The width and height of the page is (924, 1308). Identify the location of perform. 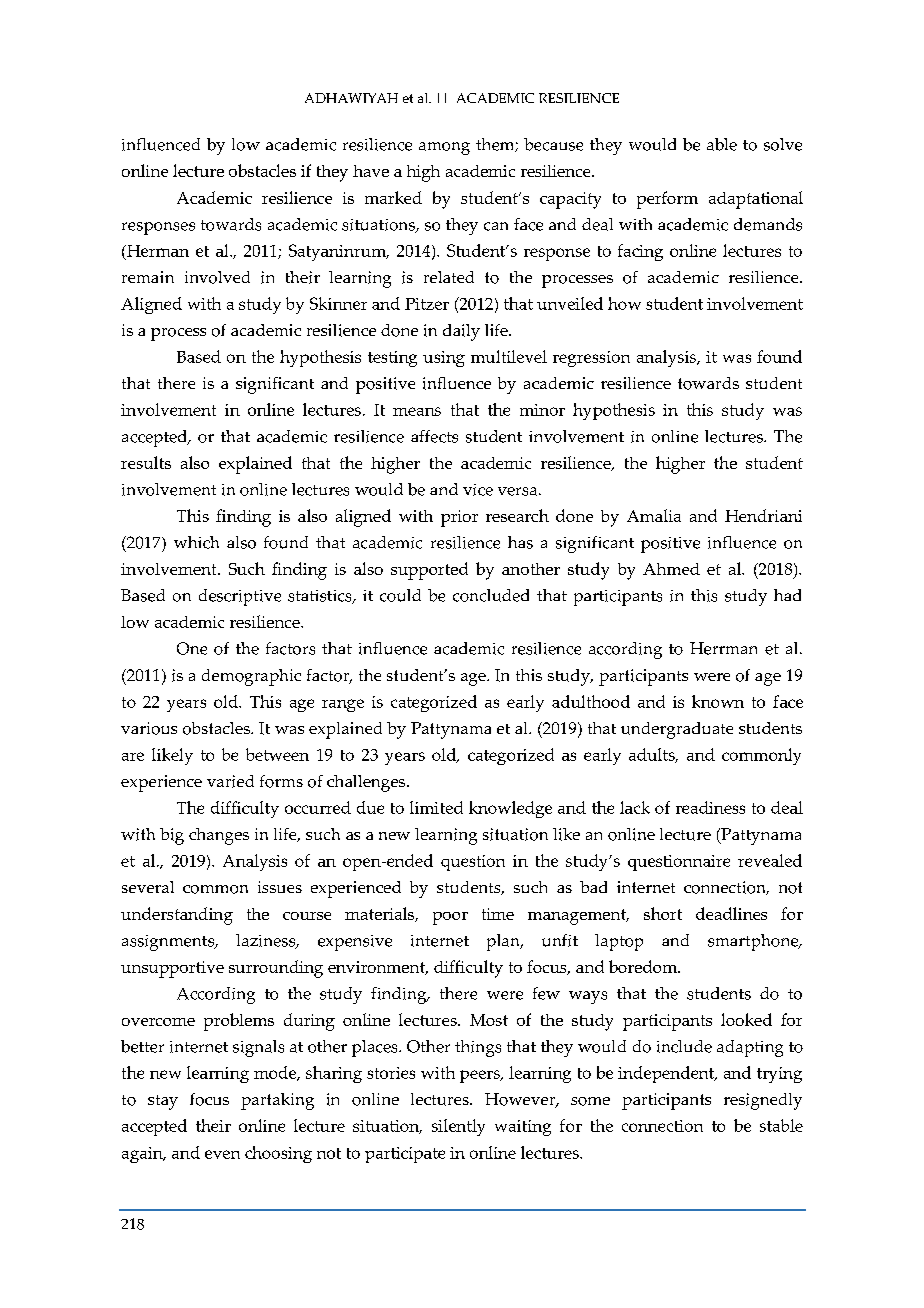
(667, 200).
